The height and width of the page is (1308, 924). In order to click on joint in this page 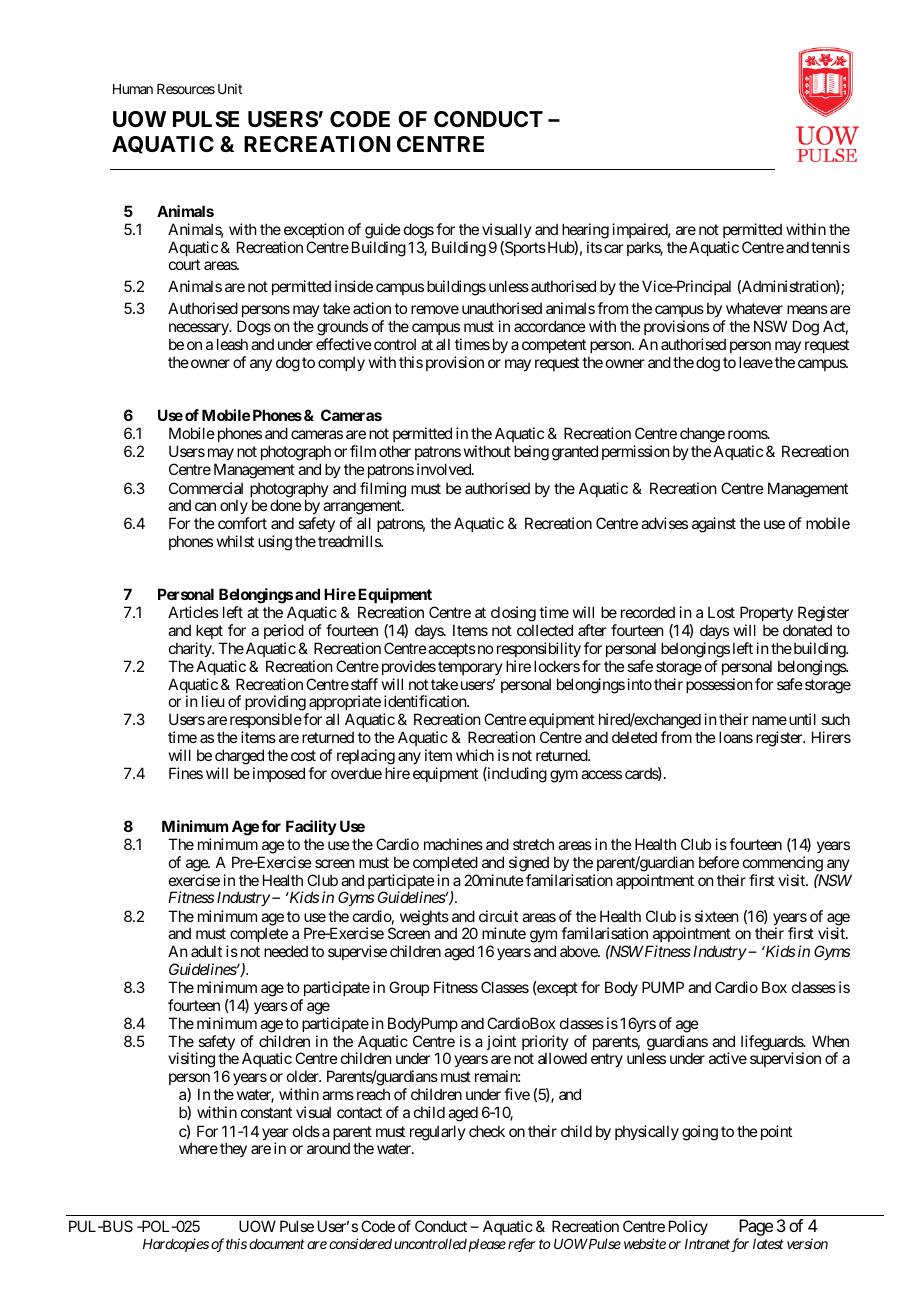, I will do `click(501, 1042)`.
